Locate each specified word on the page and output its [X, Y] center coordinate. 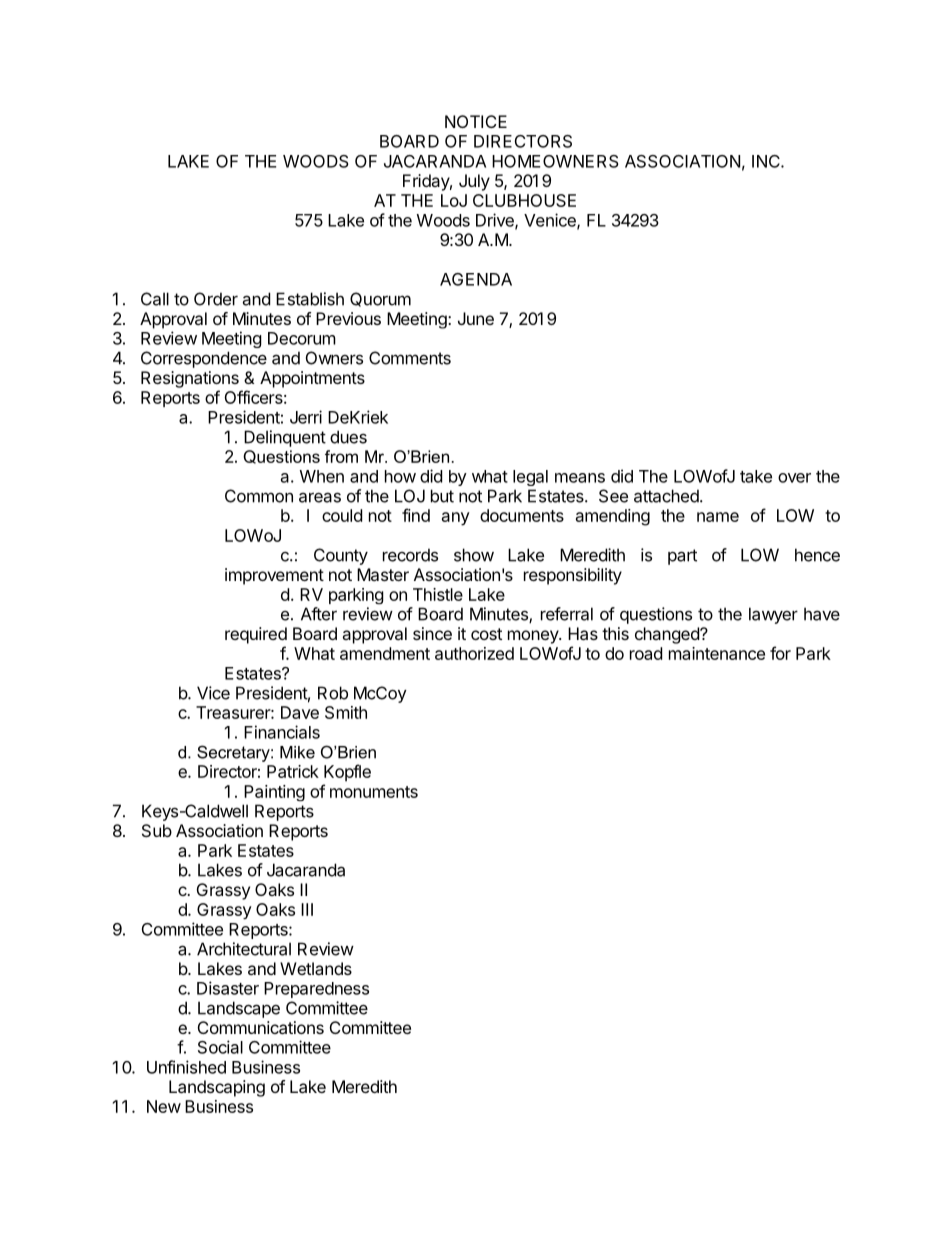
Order [216, 299]
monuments [374, 792]
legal [530, 478]
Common [259, 496]
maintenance [717, 653]
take [756, 476]
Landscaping [217, 1088]
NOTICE [476, 121]
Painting [274, 793]
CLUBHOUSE [524, 200]
